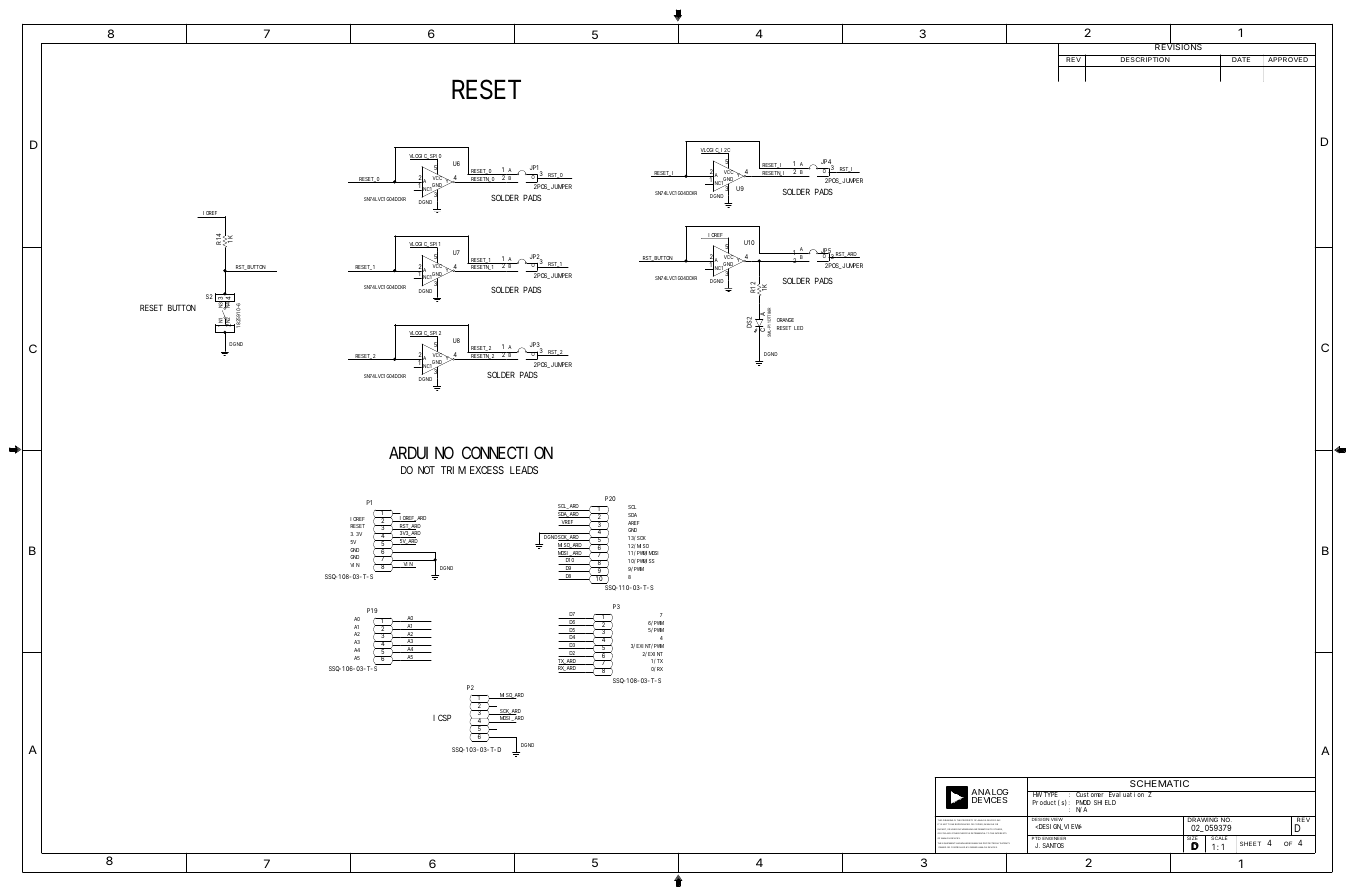 The width and height of the screenshot is (1355, 896). What do you see at coordinates (1083, 804) in the screenshot?
I see `PMOD` at bounding box center [1083, 804].
